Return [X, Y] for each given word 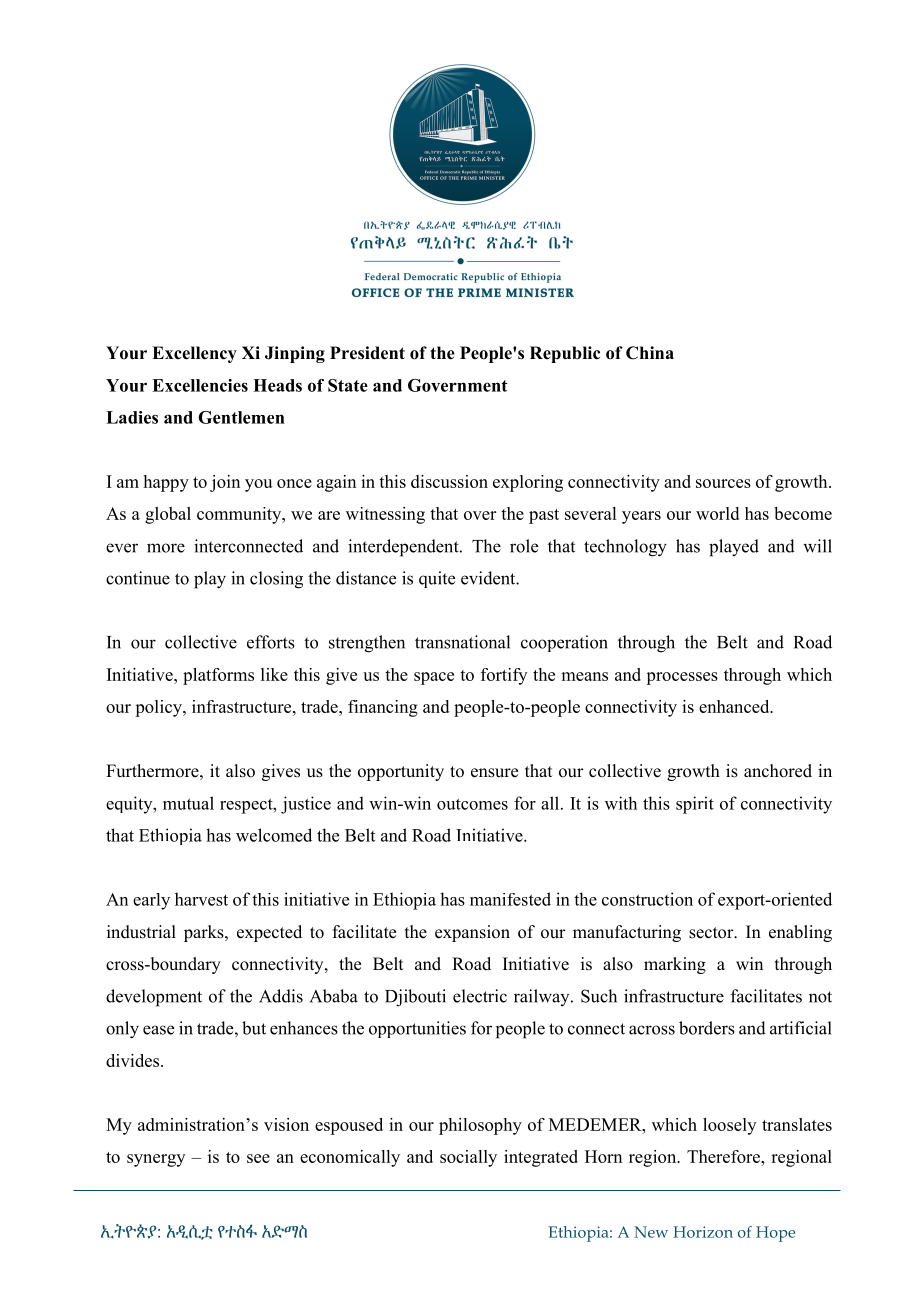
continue [138, 578]
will [817, 546]
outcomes [472, 804]
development [154, 998]
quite [437, 579]
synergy [156, 1160]
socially [468, 1158]
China [650, 353]
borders [707, 1028]
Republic [565, 354]
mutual [188, 803]
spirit [695, 805]
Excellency [194, 354]
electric [480, 996]
